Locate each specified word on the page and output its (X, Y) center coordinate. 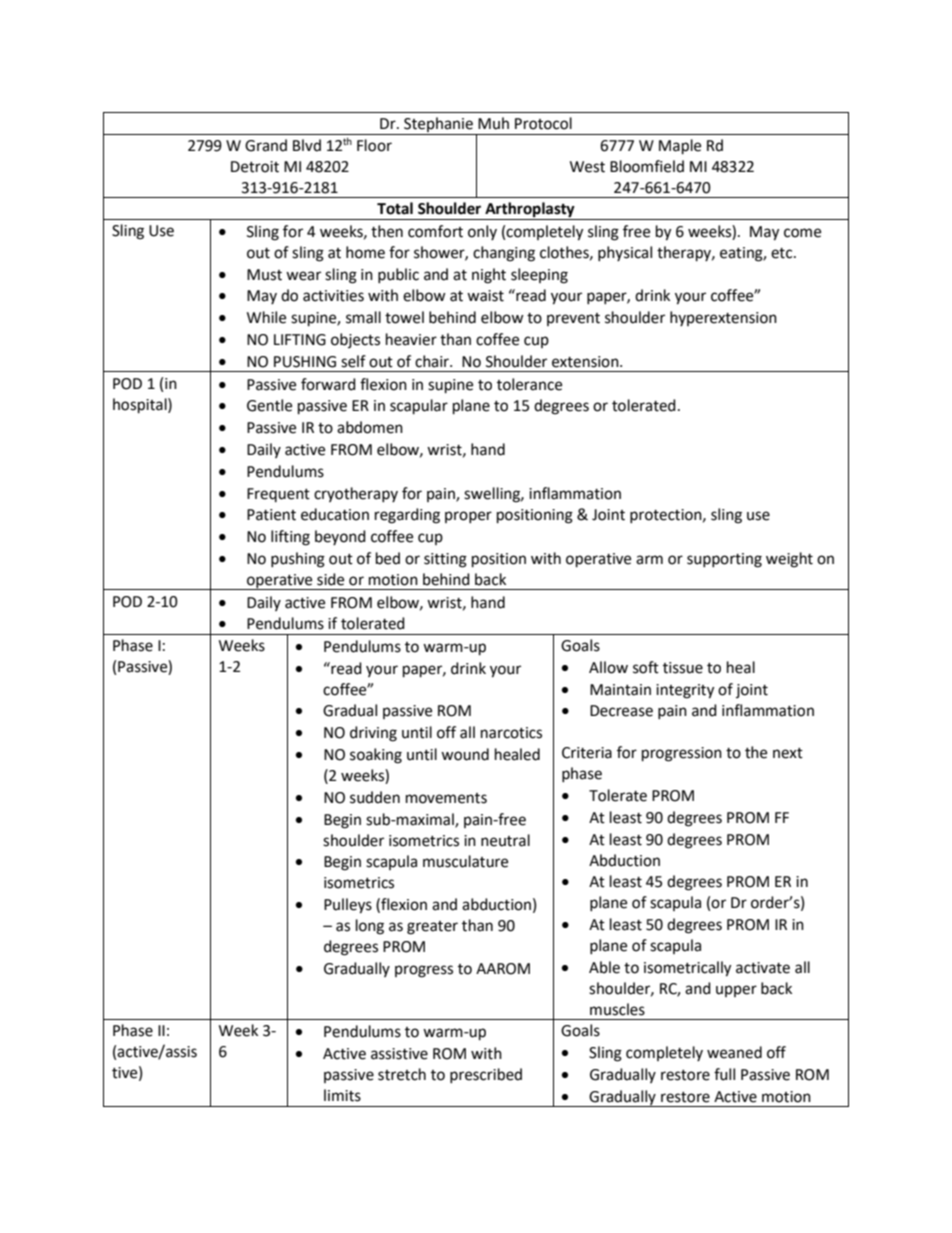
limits (342, 1095)
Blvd (307, 145)
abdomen (370, 427)
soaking (376, 756)
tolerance (529, 384)
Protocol (543, 123)
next (788, 753)
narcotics (511, 733)
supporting (724, 560)
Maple (680, 147)
